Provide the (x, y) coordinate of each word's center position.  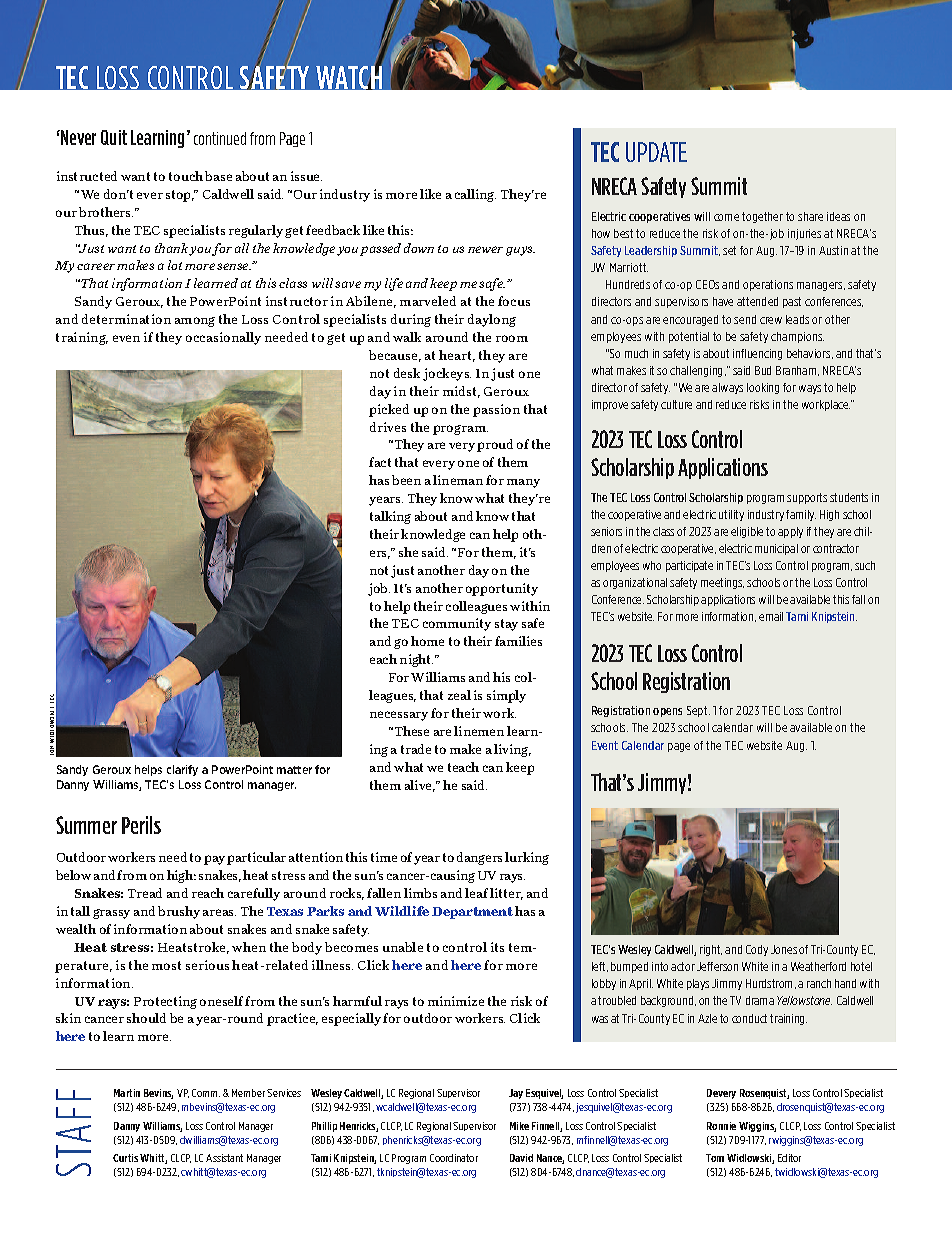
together (762, 217)
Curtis (125, 1158)
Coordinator (454, 1158)
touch (186, 176)
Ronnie (721, 1126)
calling (475, 195)
